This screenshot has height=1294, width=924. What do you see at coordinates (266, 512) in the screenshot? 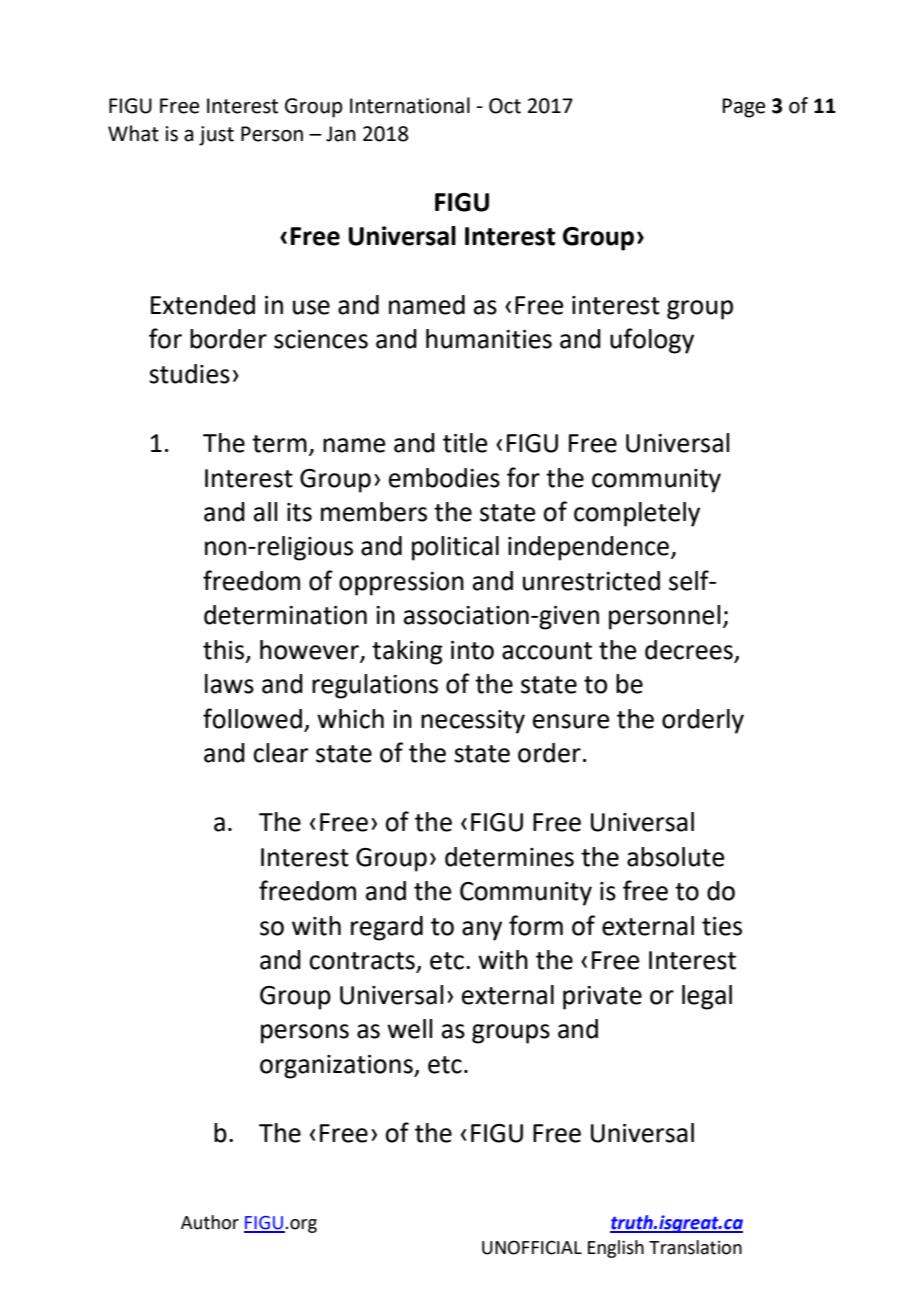
I see `all` at bounding box center [266, 512].
